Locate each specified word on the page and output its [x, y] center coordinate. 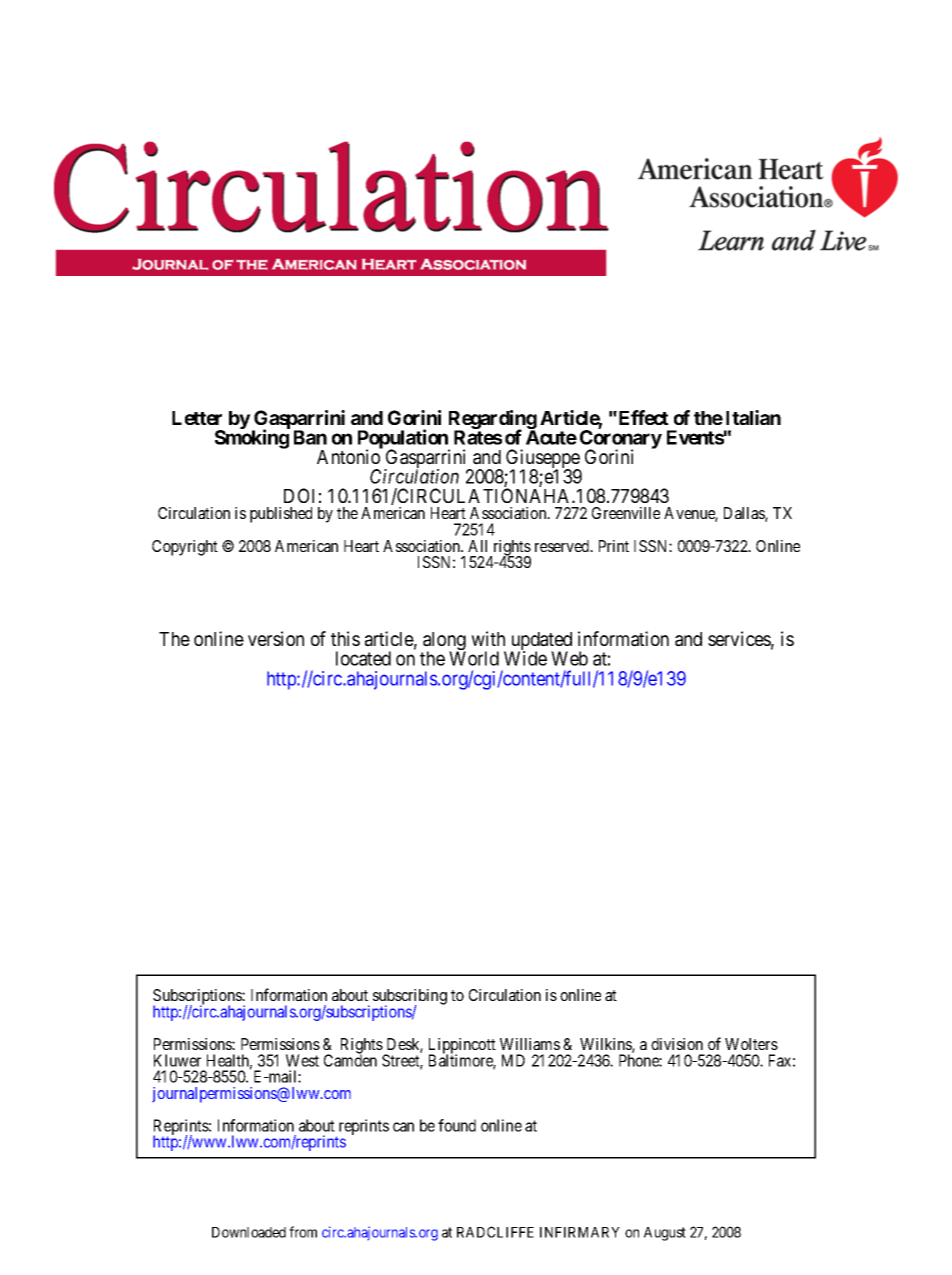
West [302, 1060]
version [276, 638]
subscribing [410, 998]
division [677, 1044]
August [665, 1234]
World [474, 658]
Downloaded [249, 1232]
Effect [642, 417]
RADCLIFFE [495, 1232]
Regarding [493, 420]
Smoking [252, 439]
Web [569, 658]
